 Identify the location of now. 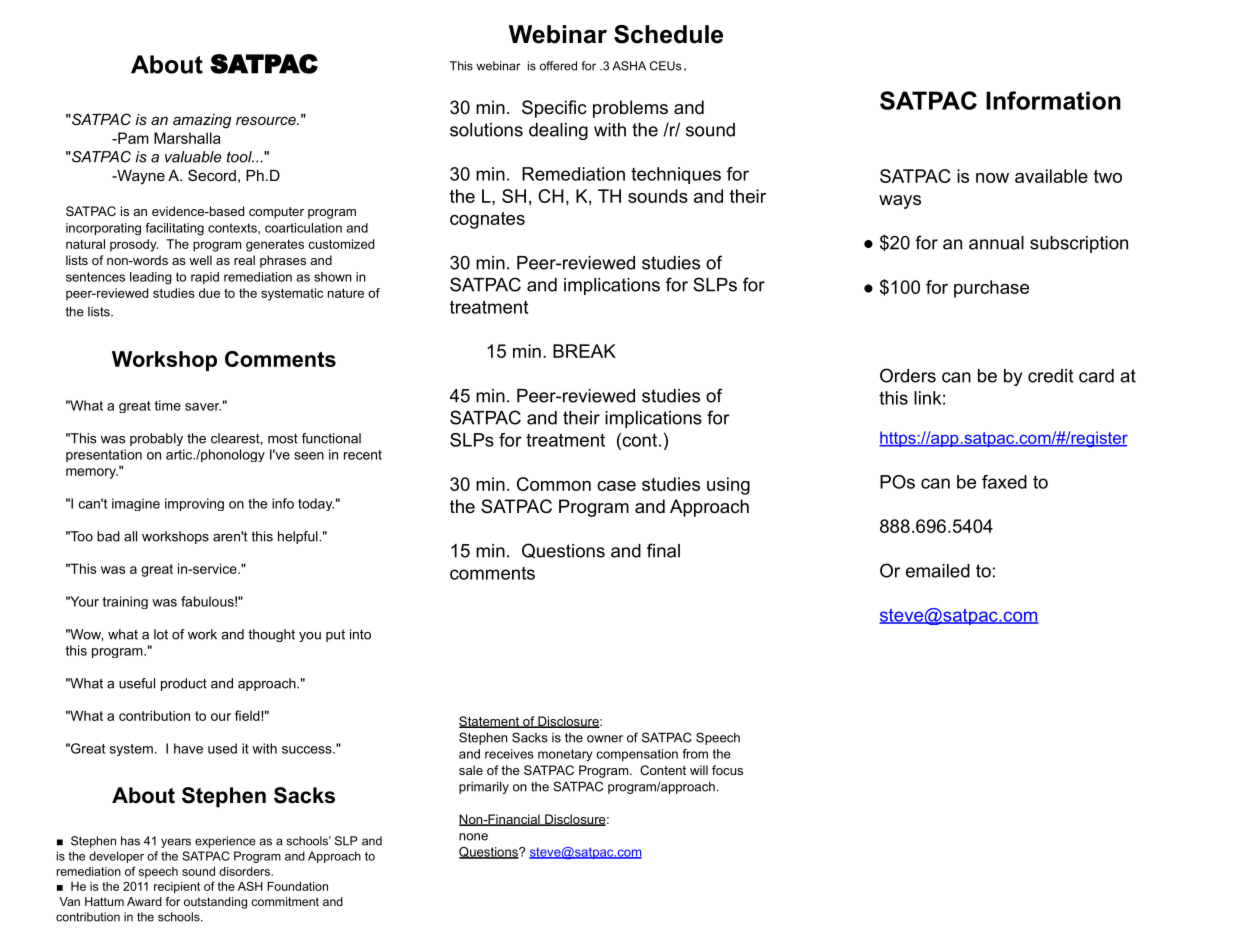
(992, 178).
